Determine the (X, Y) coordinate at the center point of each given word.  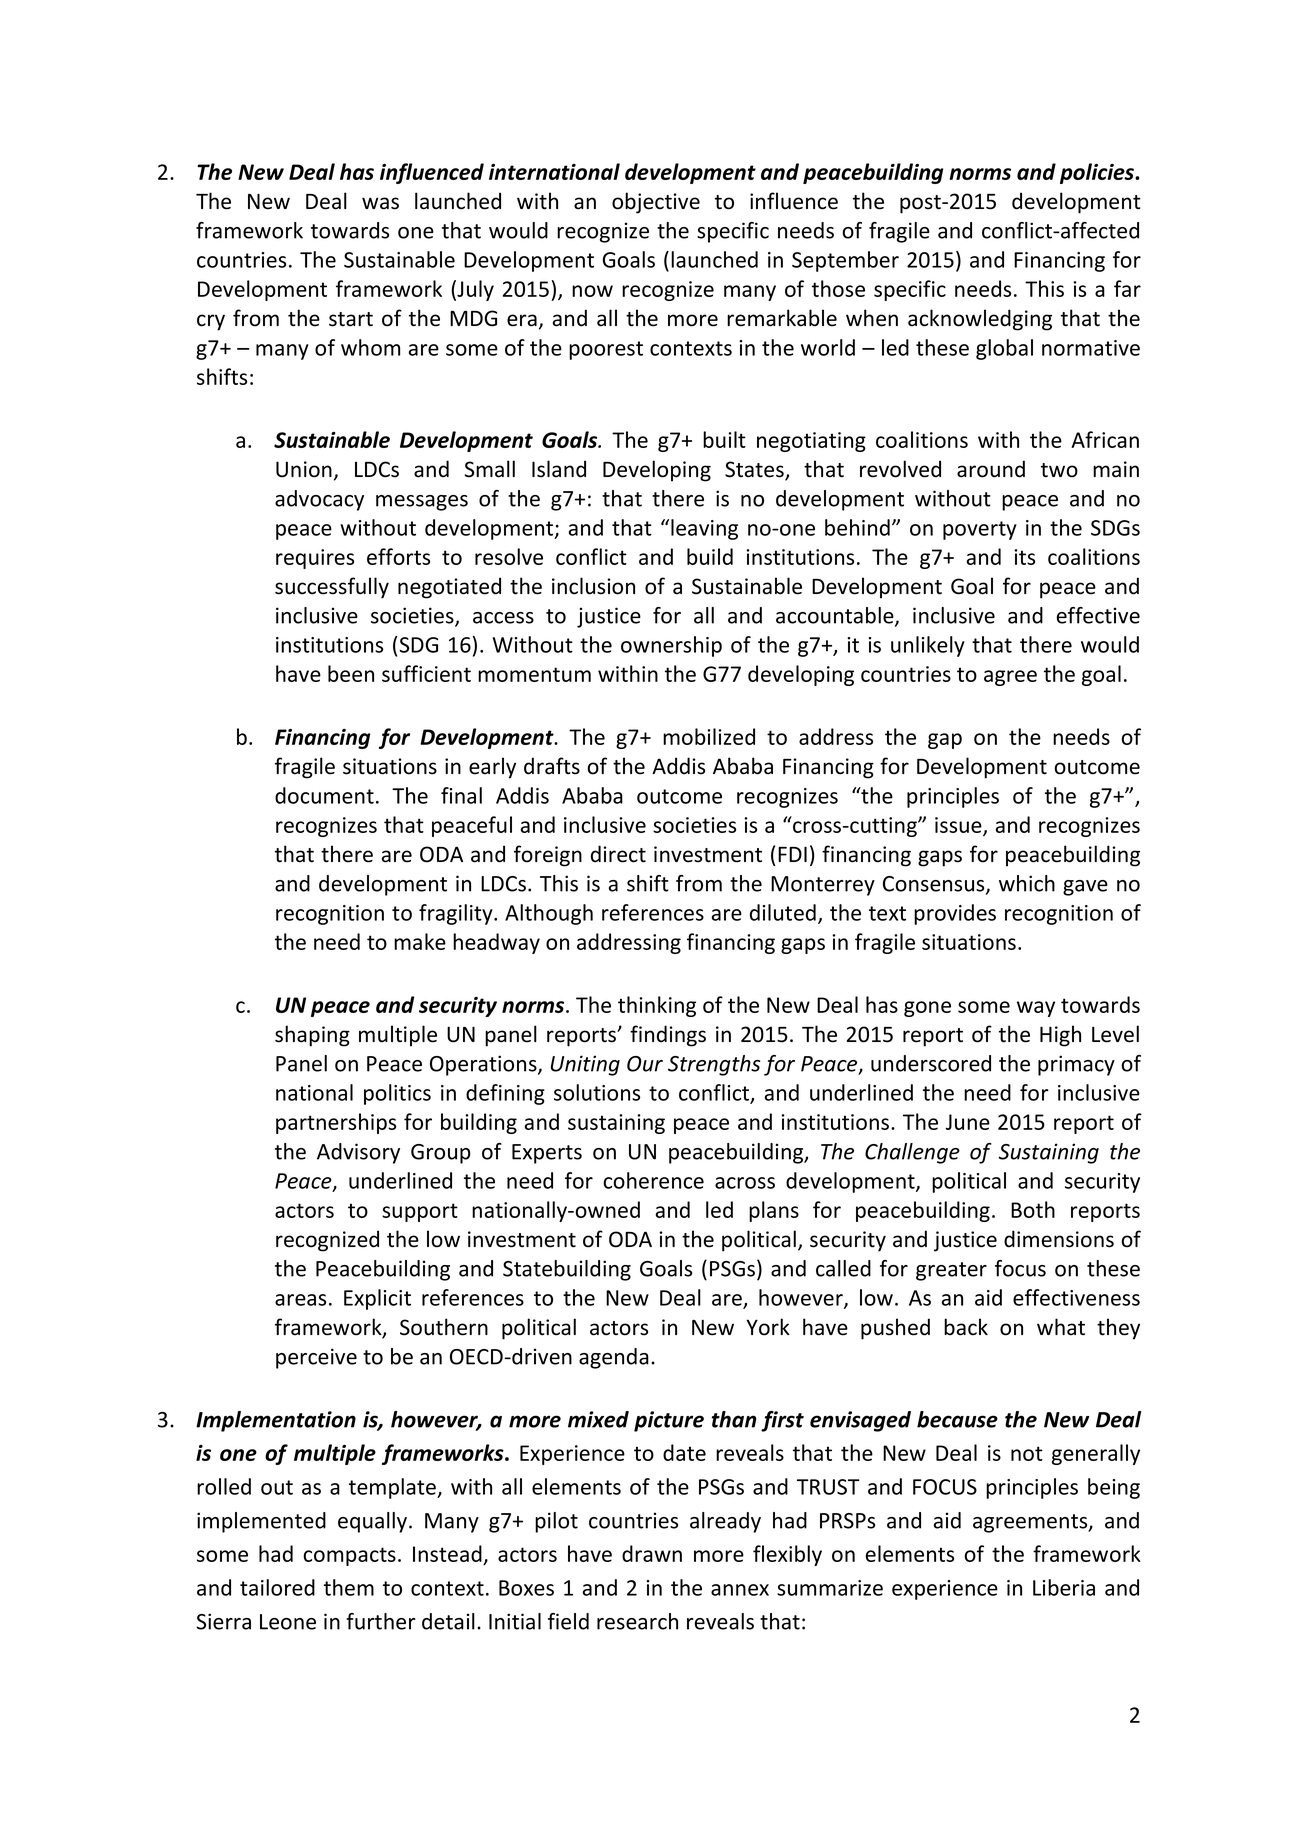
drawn (652, 1553)
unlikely (928, 646)
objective (656, 203)
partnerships (336, 1123)
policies (1098, 173)
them (349, 1587)
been (351, 673)
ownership (671, 646)
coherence (653, 1180)
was (380, 203)
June (967, 1122)
